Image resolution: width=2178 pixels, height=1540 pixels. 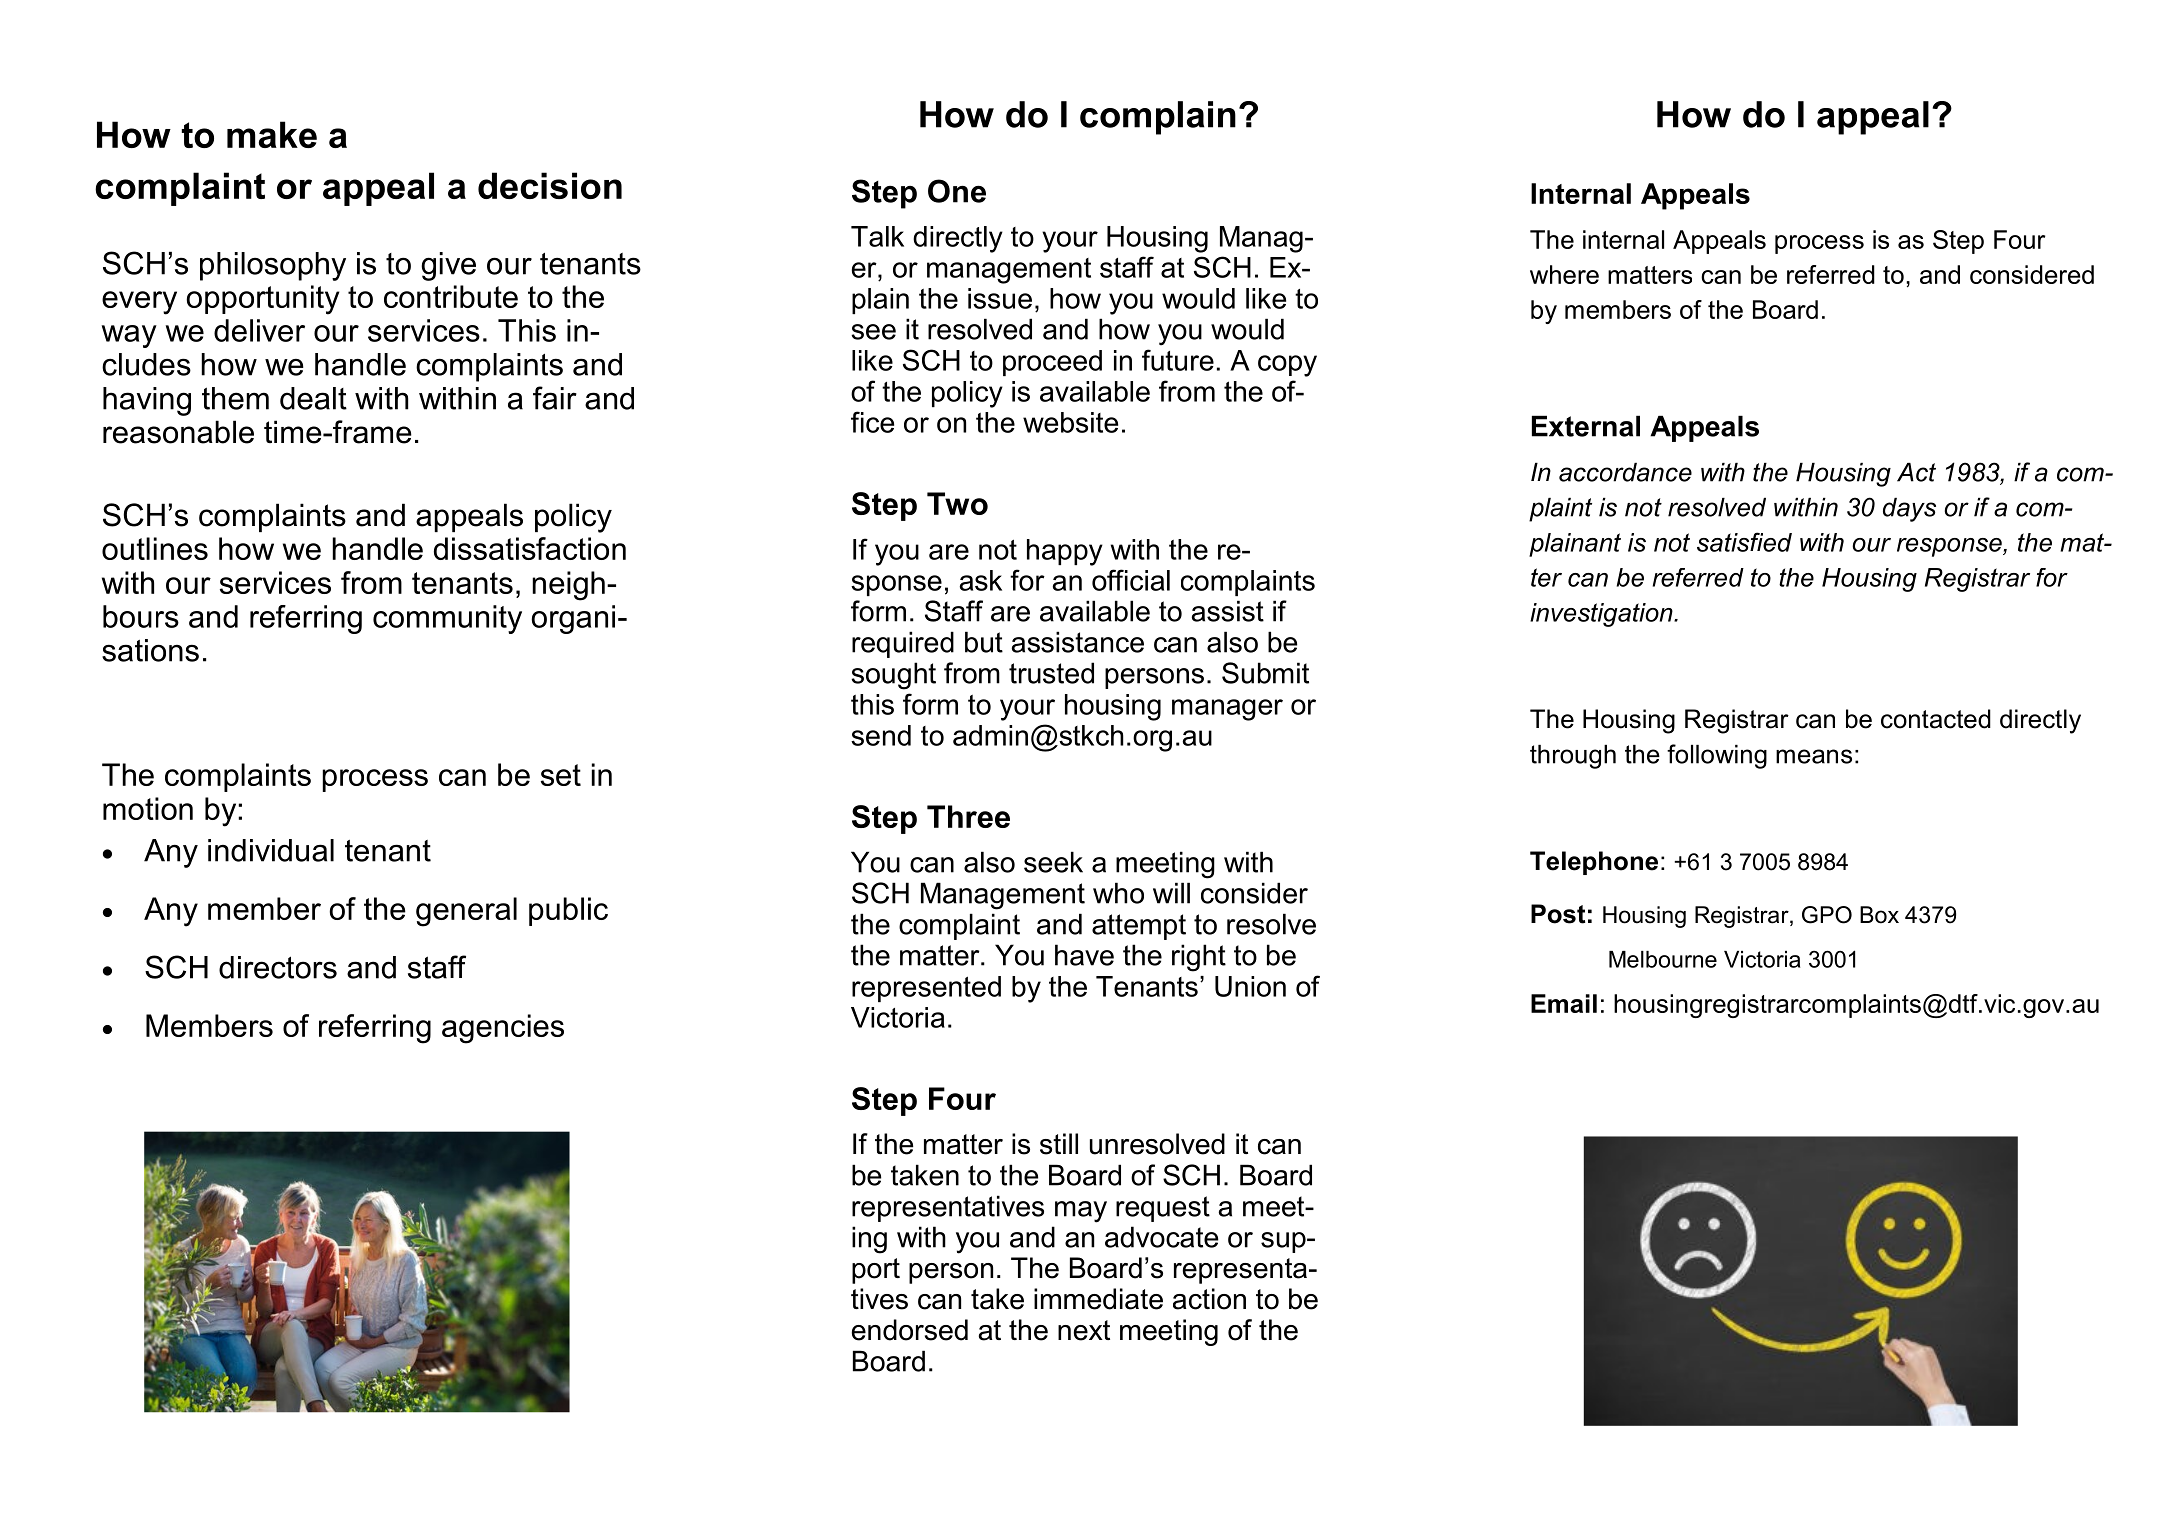 What do you see at coordinates (1162, 1237) in the page?
I see `advocate` at bounding box center [1162, 1237].
